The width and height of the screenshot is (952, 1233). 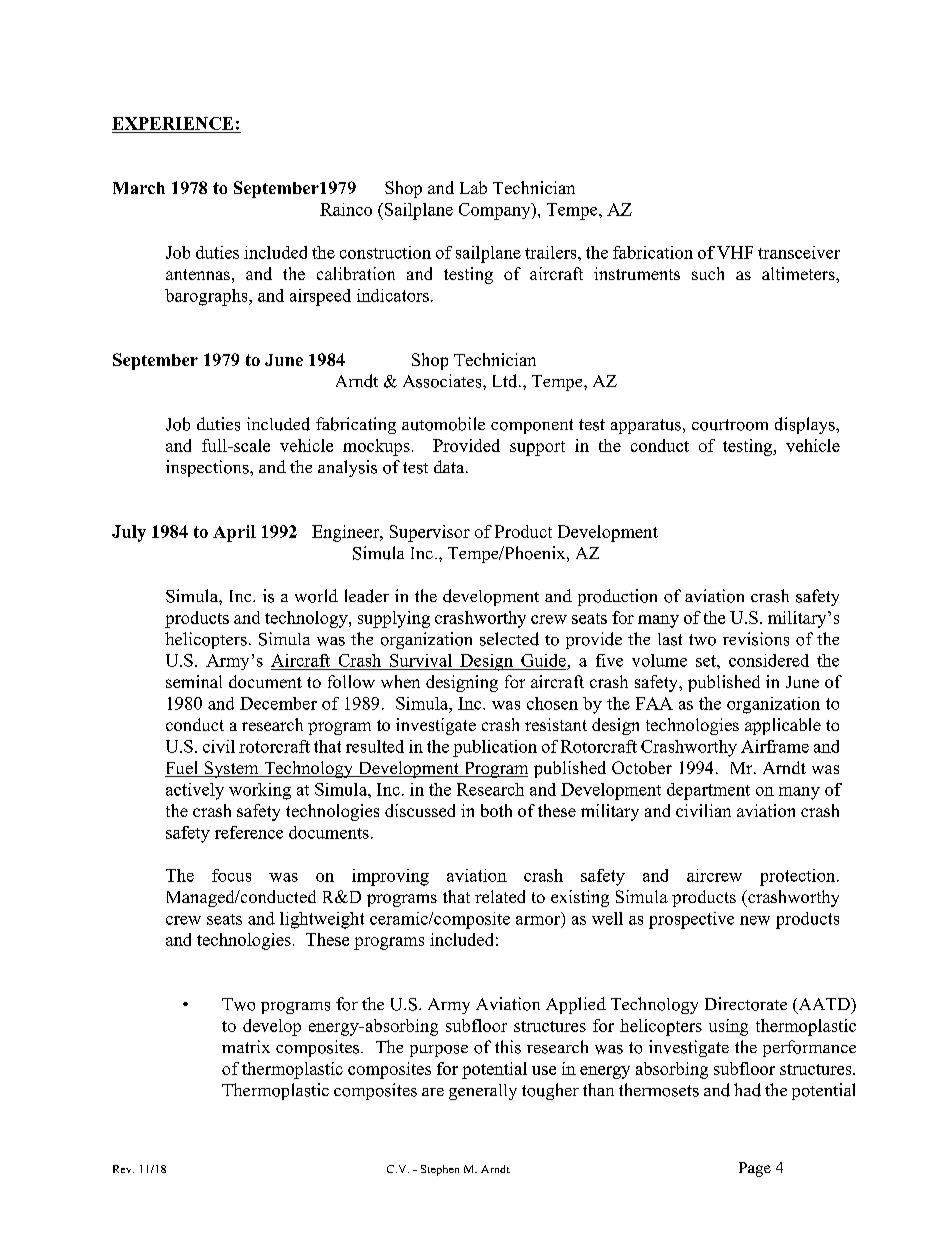 What do you see at coordinates (473, 187) in the screenshot?
I see `Lab` at bounding box center [473, 187].
